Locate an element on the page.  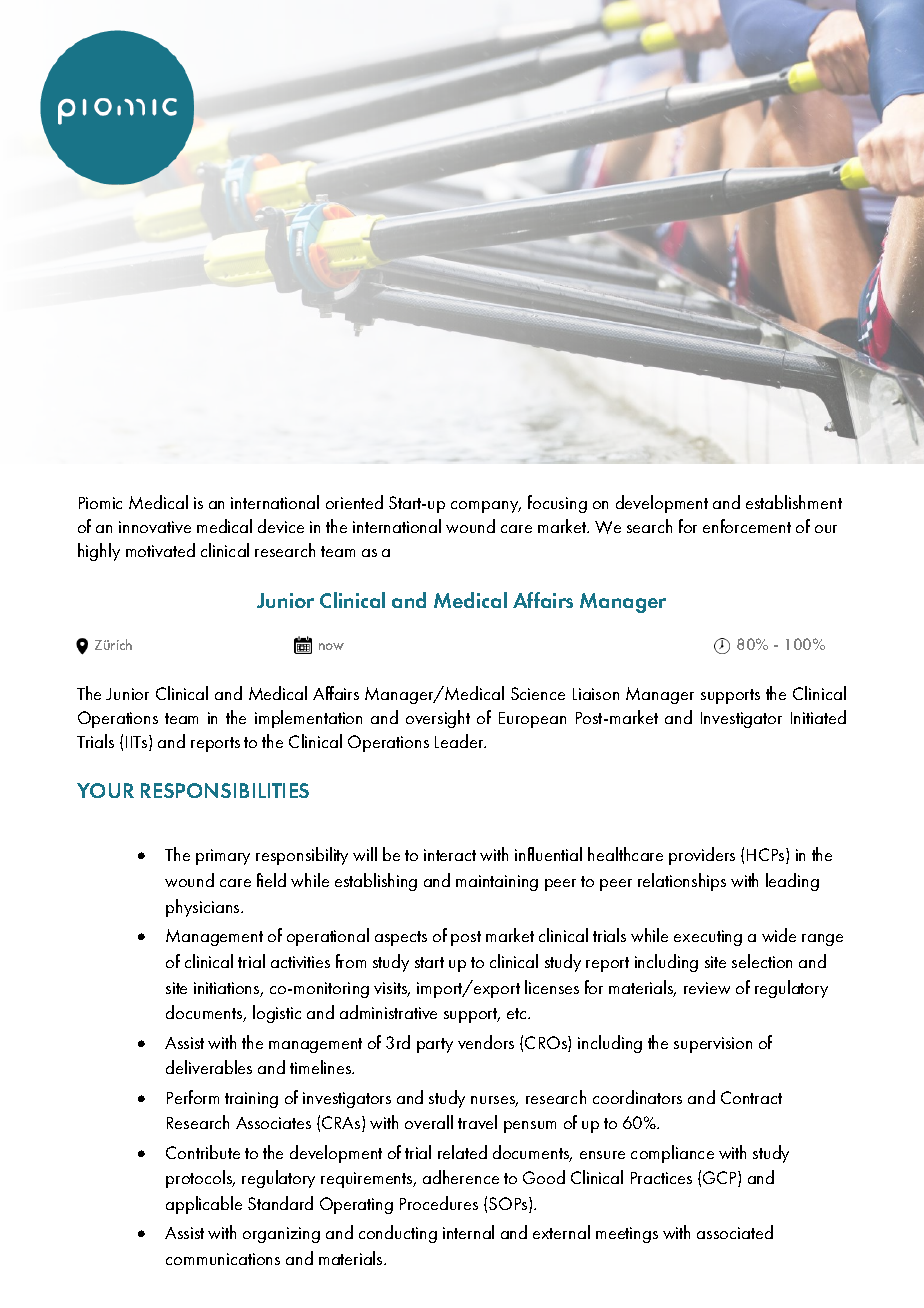
supervision is located at coordinates (713, 1045).
